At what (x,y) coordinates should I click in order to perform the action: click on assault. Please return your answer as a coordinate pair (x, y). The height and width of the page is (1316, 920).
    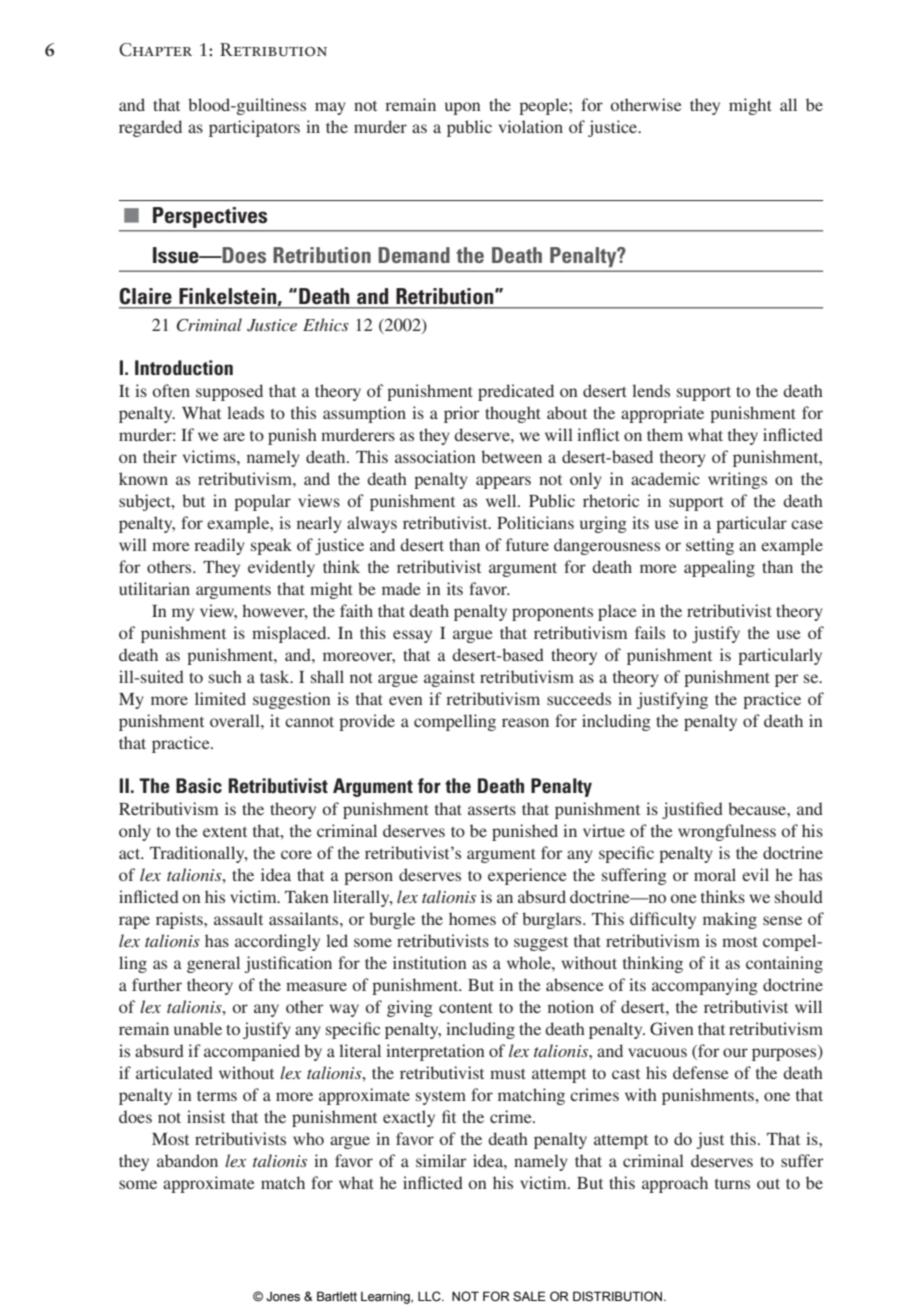
    Looking at the image, I should click on (238, 918).
